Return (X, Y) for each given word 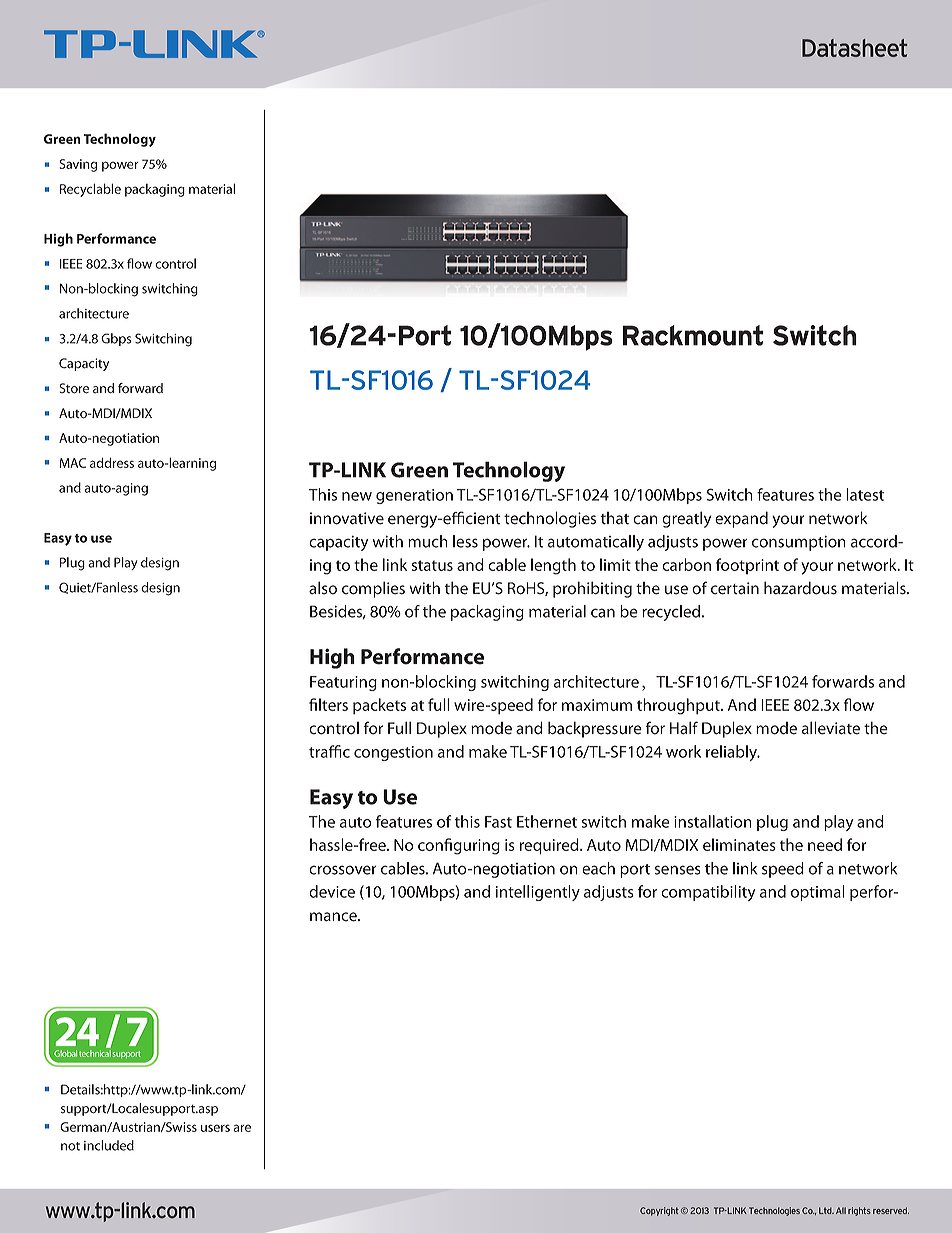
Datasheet (854, 48)
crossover (343, 870)
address (112, 462)
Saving (78, 165)
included (109, 1145)
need (825, 844)
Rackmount (693, 335)
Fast (498, 822)
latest (865, 494)
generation (414, 496)
